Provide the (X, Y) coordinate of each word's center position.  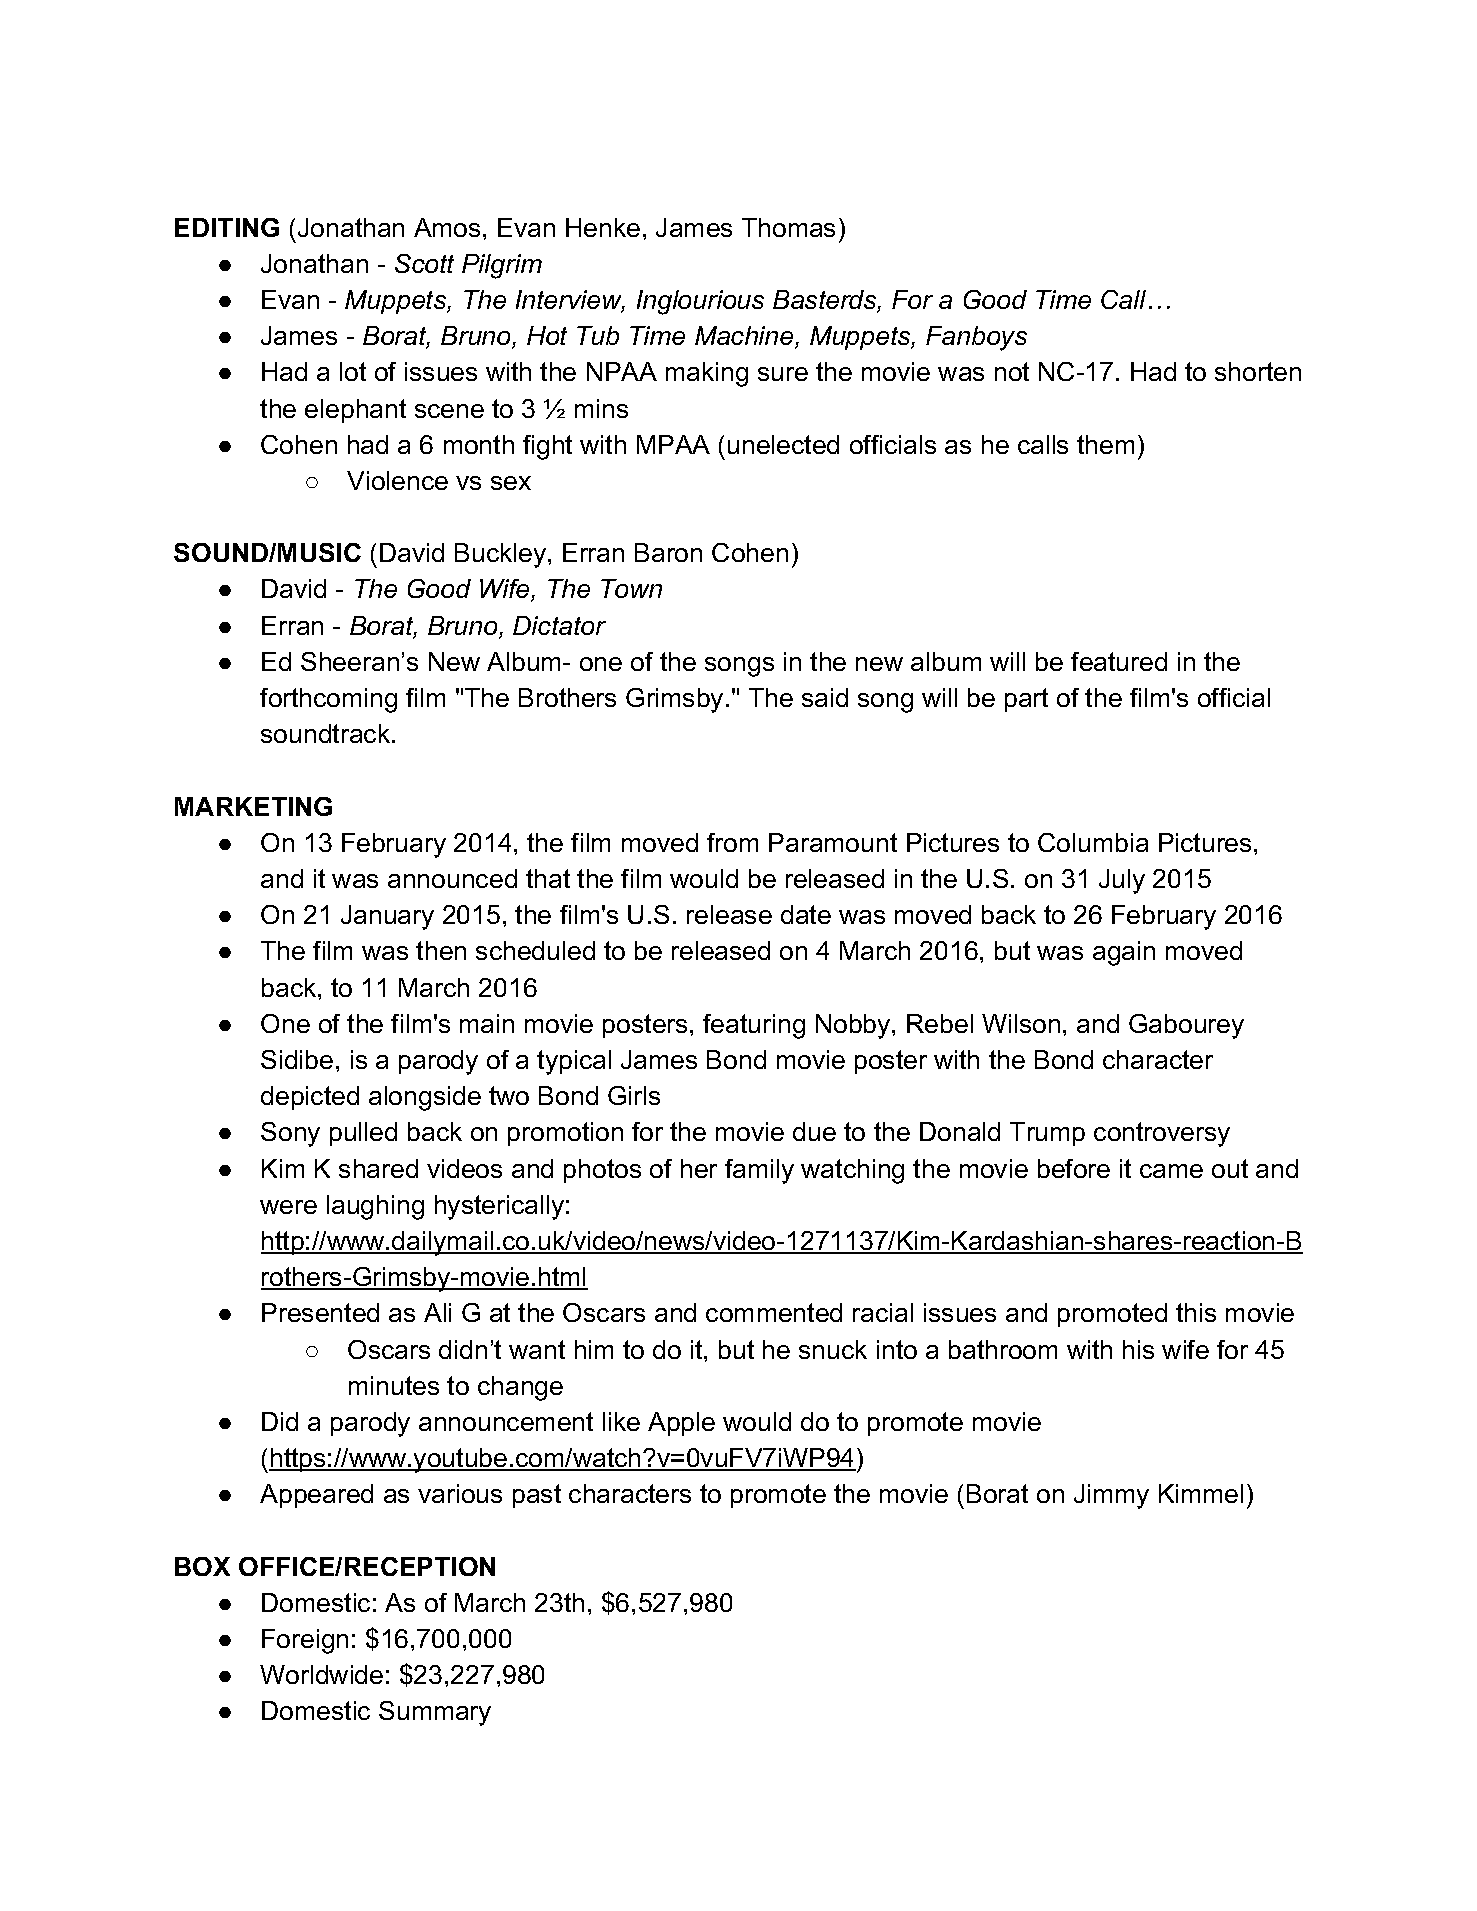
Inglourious (700, 302)
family (759, 1171)
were (288, 1207)
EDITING (227, 227)
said (825, 697)
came (1171, 1171)
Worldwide (321, 1674)
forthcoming (328, 700)
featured (1119, 661)
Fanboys (976, 338)
